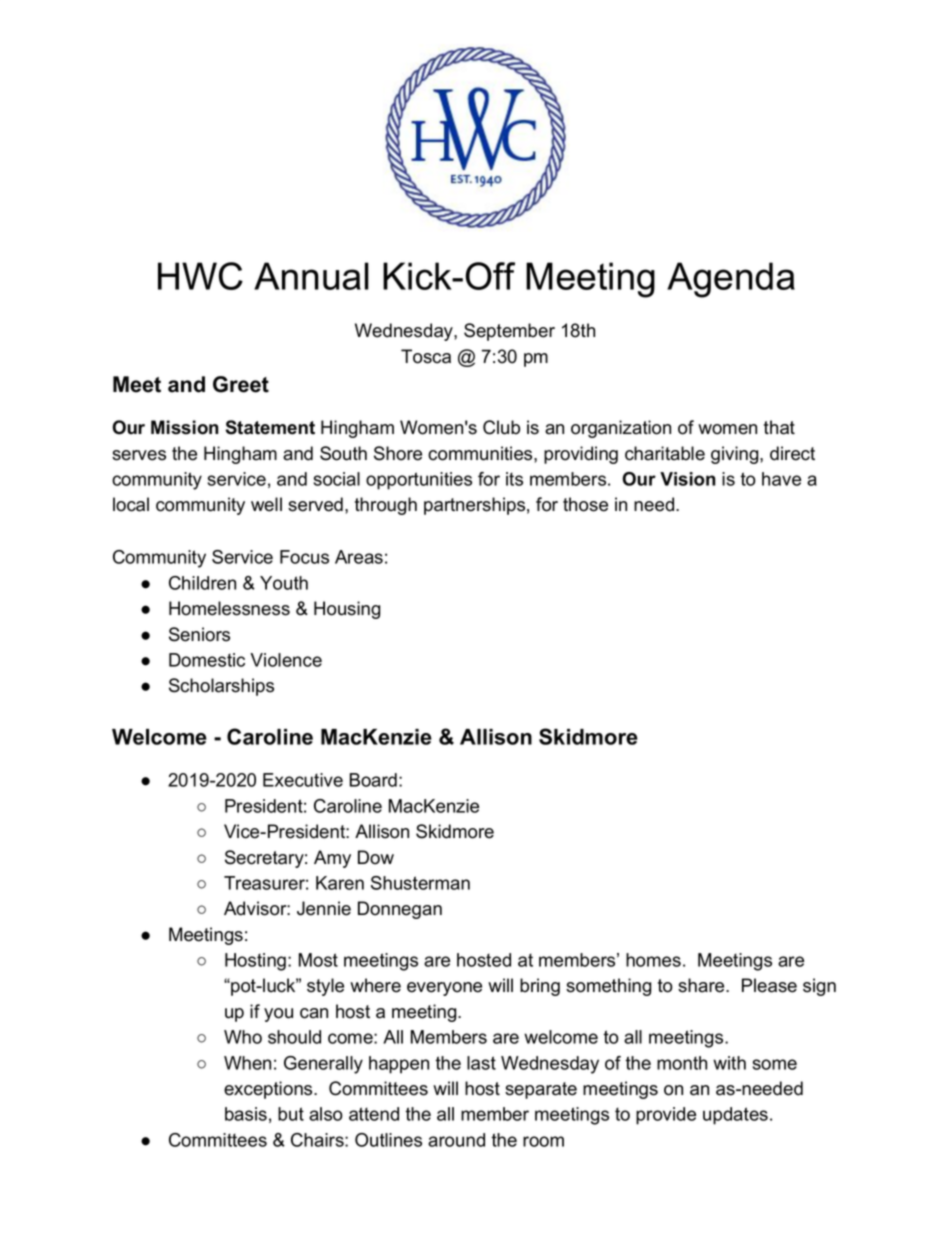  What do you see at coordinates (444, 989) in the document?
I see `everyone` at bounding box center [444, 989].
